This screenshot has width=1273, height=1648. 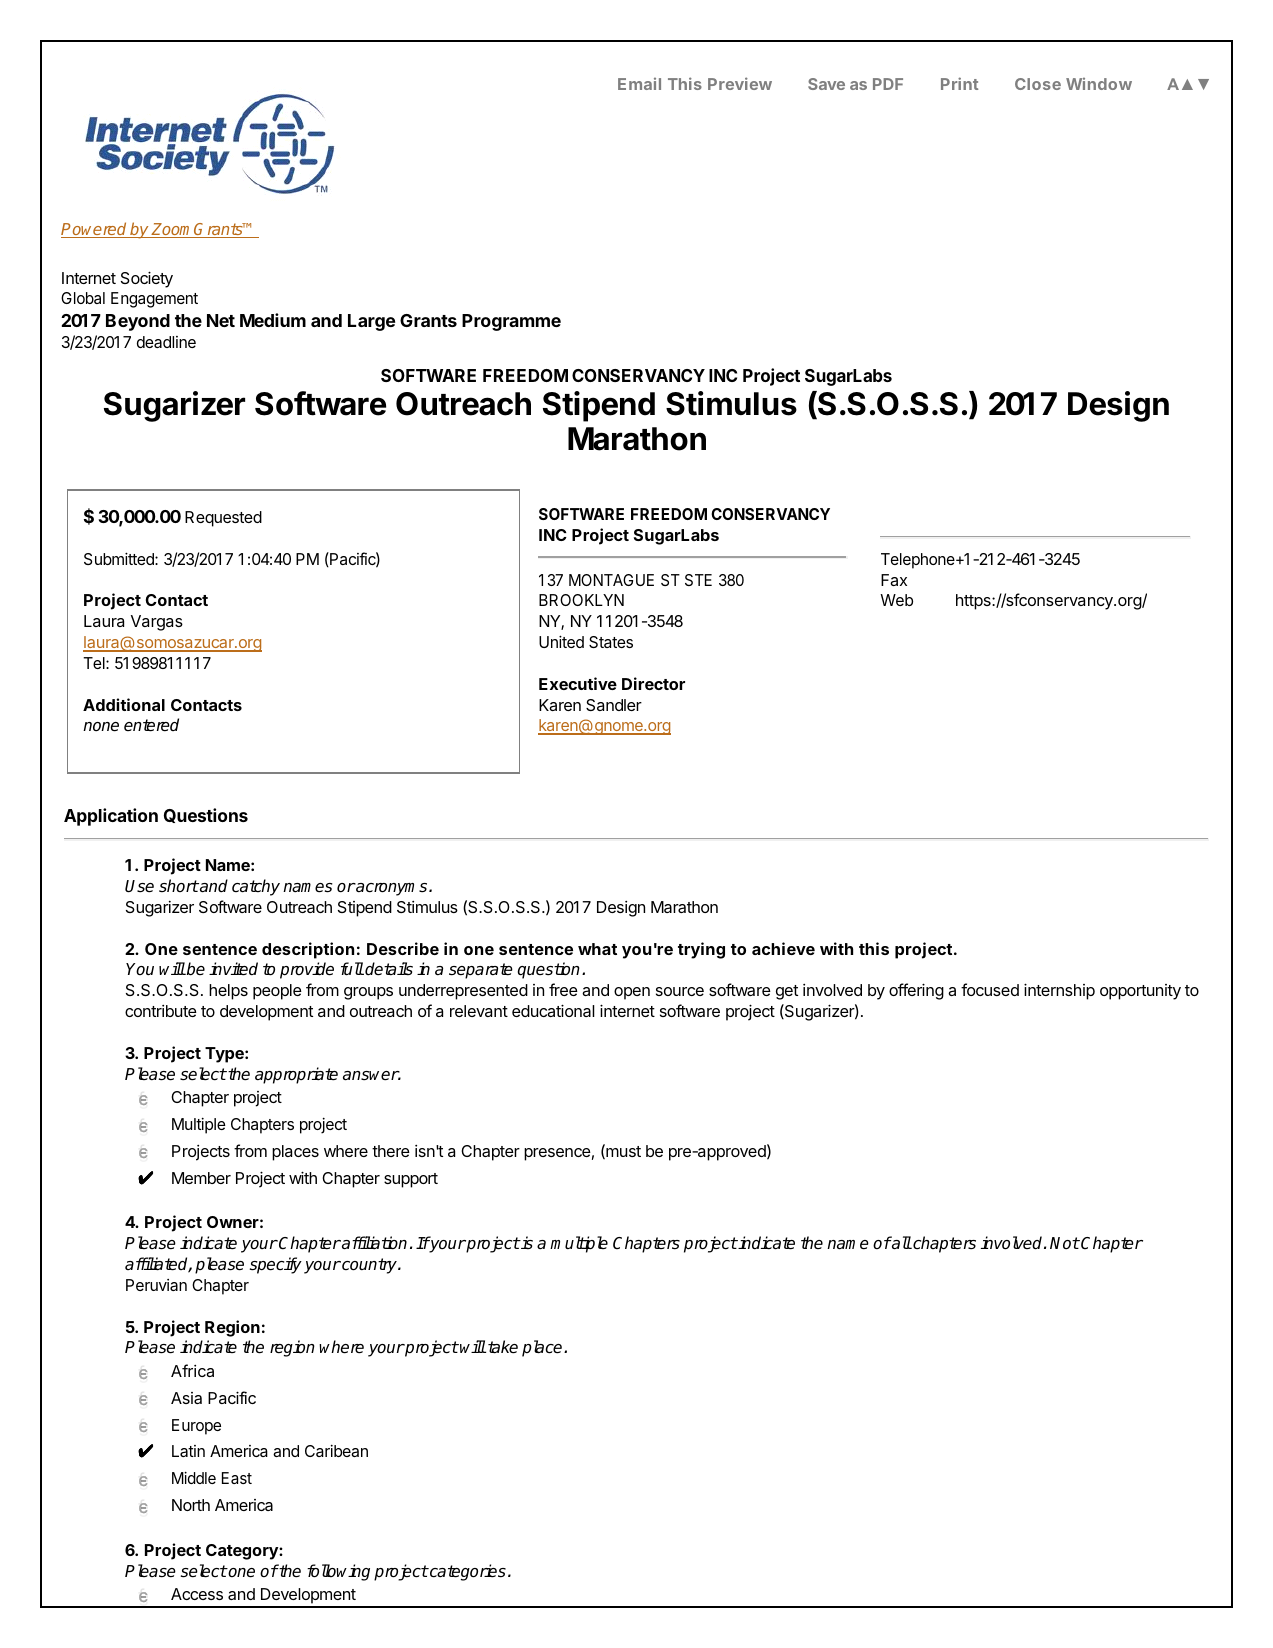 What do you see at coordinates (597, 949) in the screenshot?
I see `what` at bounding box center [597, 949].
